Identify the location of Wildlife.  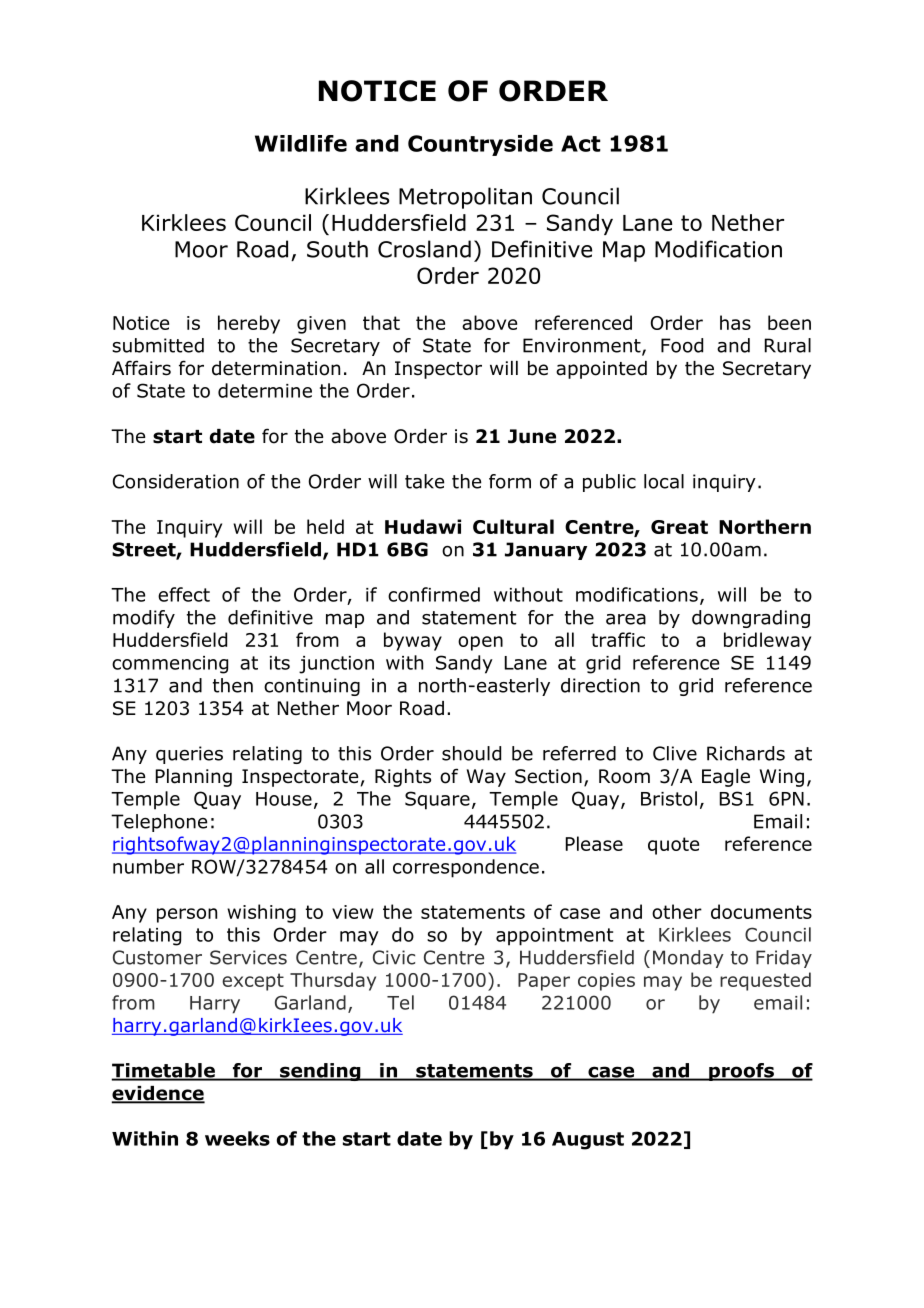
(301, 143).
